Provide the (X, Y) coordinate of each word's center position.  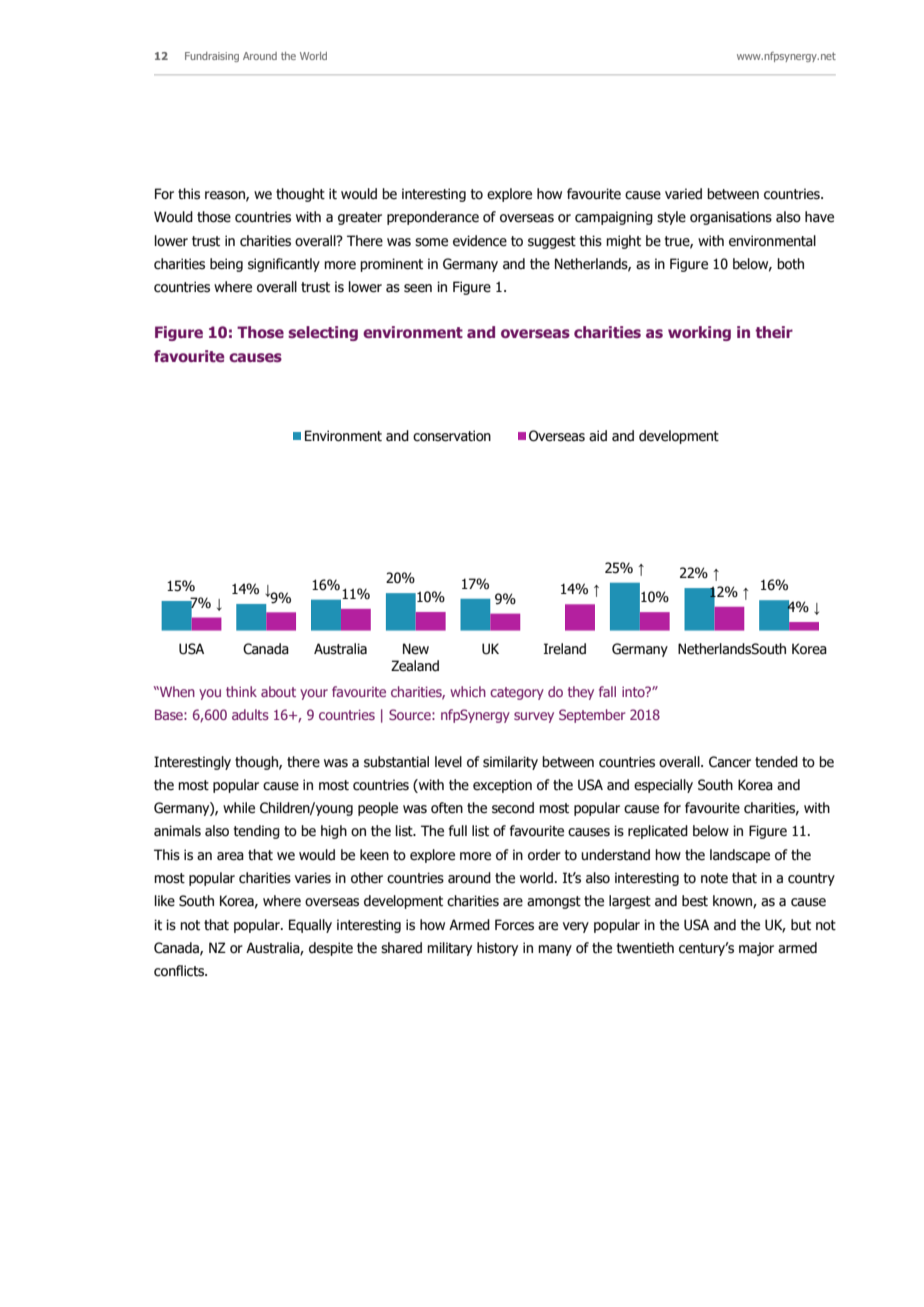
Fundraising (212, 57)
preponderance (433, 218)
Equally (310, 926)
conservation (452, 436)
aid (598, 436)
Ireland (565, 649)
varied (683, 194)
